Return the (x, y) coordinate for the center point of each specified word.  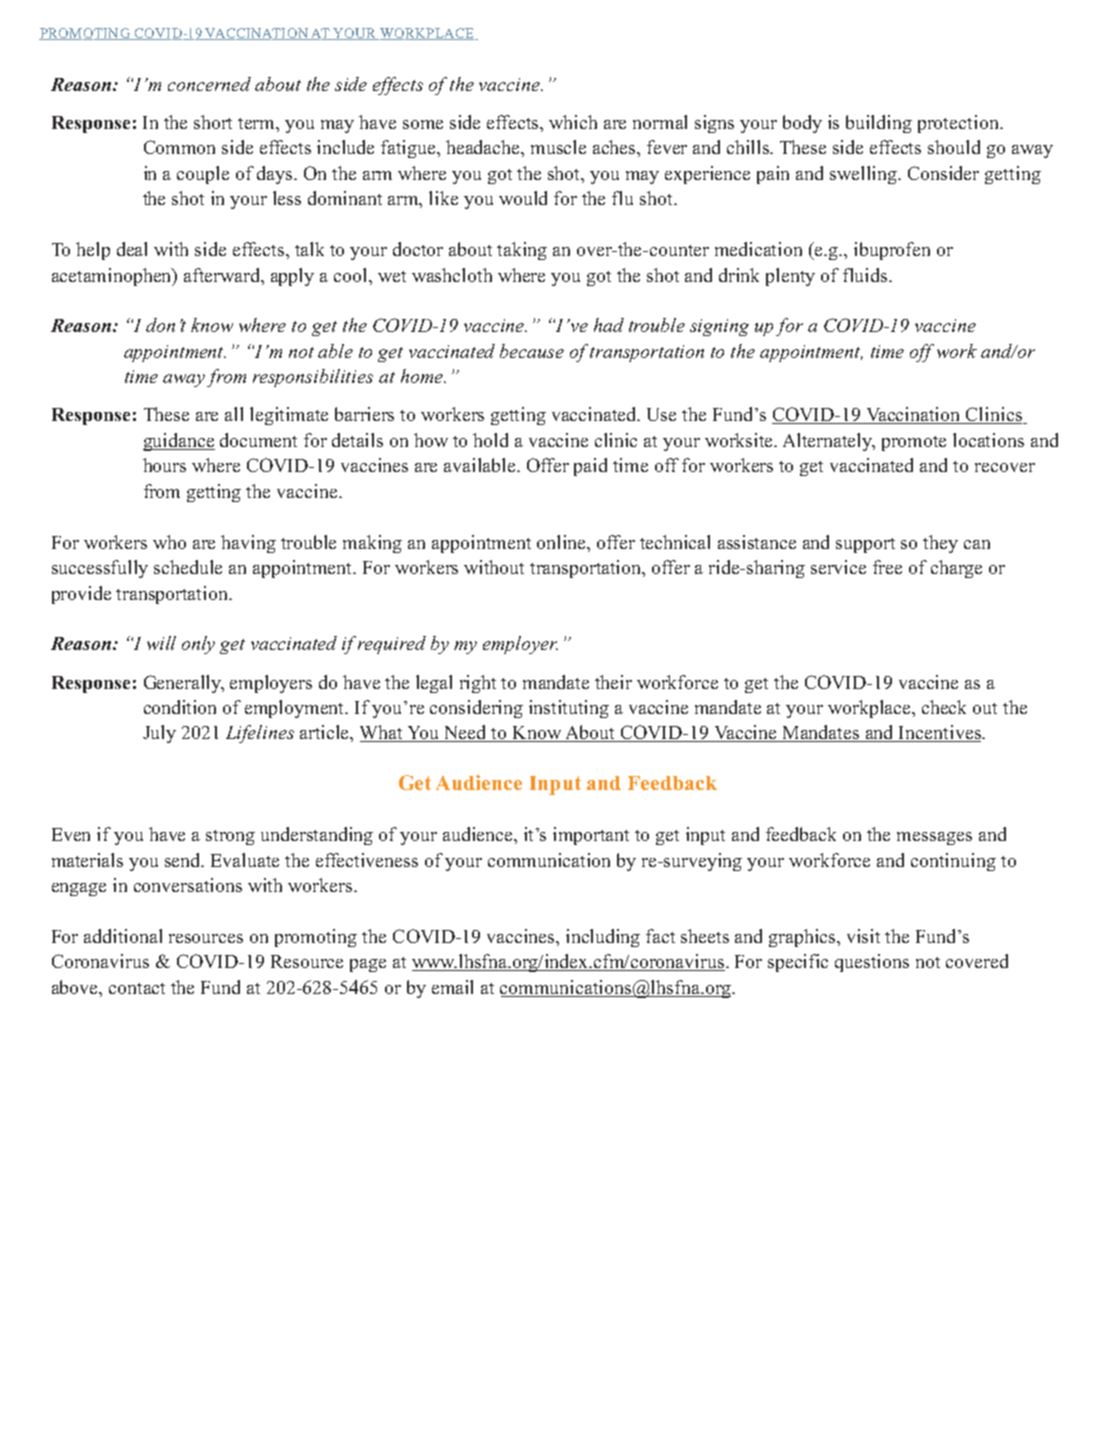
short (213, 122)
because (532, 351)
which (573, 122)
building (879, 124)
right (478, 684)
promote (914, 443)
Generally (184, 684)
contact (137, 988)
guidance (179, 442)
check (944, 707)
